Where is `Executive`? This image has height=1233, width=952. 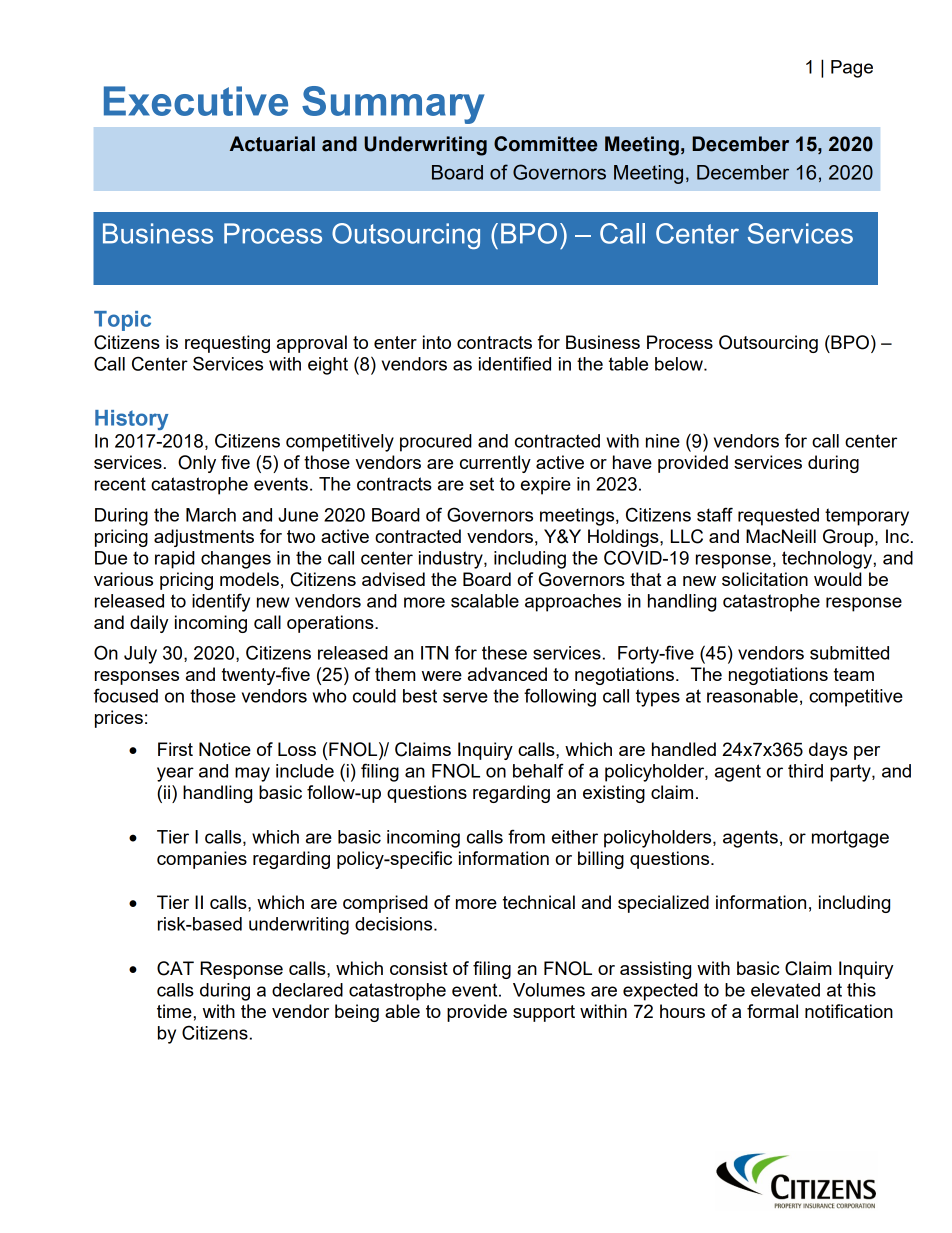
Executive is located at coordinates (196, 101).
